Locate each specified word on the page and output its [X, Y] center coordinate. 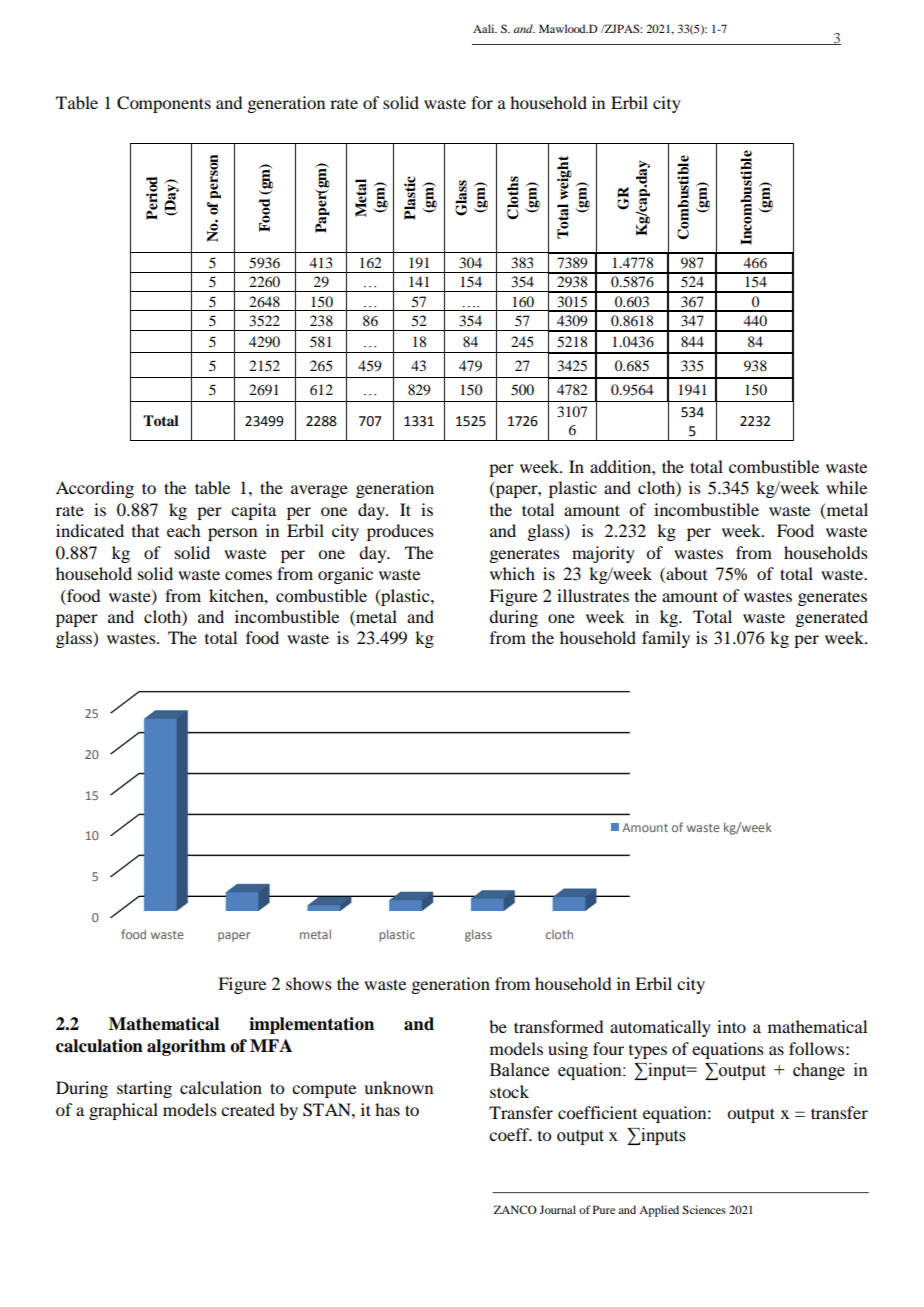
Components [164, 104]
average [319, 491]
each [183, 530]
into [731, 1026]
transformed [558, 1026]
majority [603, 554]
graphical [123, 1111]
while [846, 487]
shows [309, 983]
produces [400, 532]
